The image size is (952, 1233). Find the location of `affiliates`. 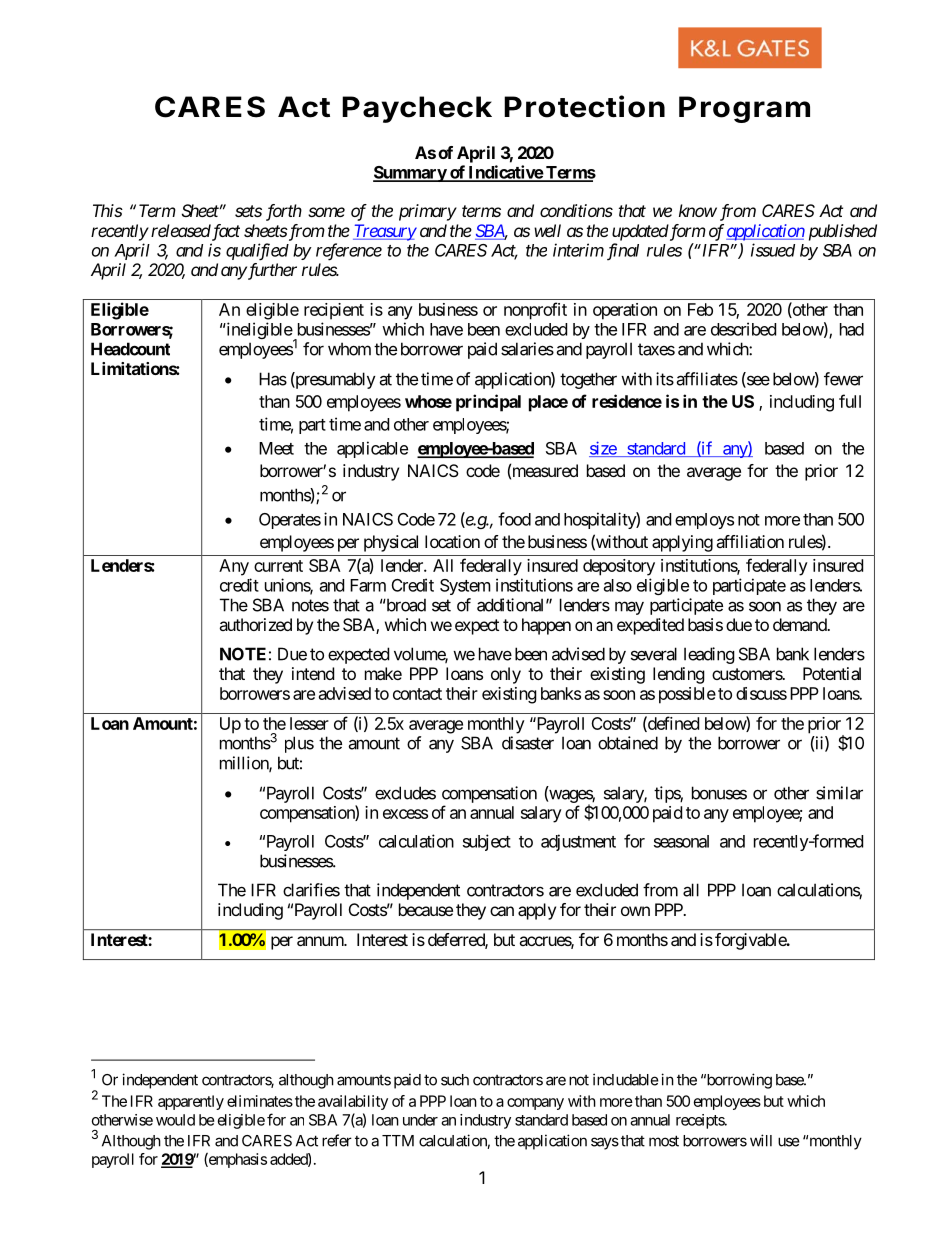

affiliates is located at coordinates (707, 379).
